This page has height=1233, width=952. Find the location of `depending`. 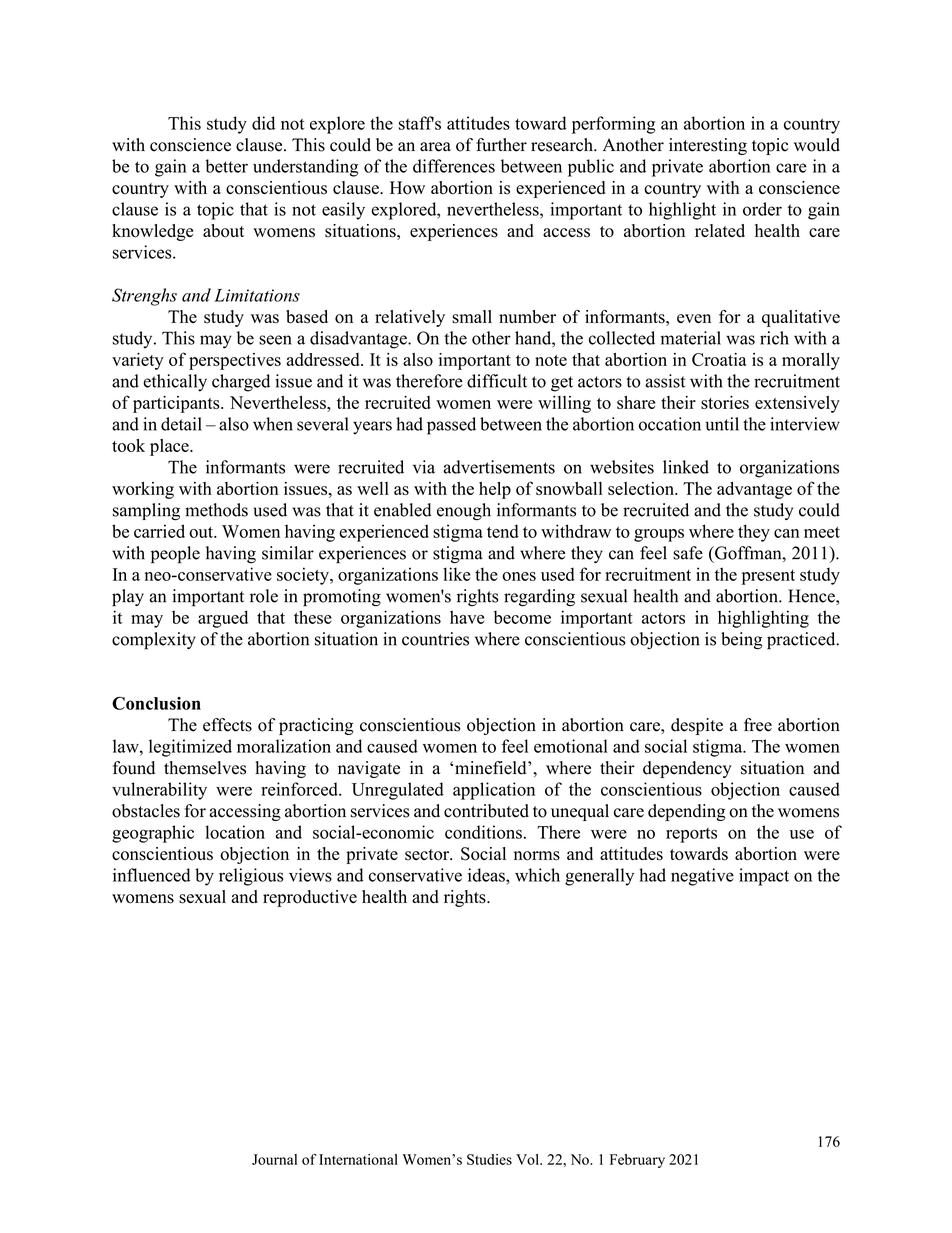

depending is located at coordinates (686, 812).
